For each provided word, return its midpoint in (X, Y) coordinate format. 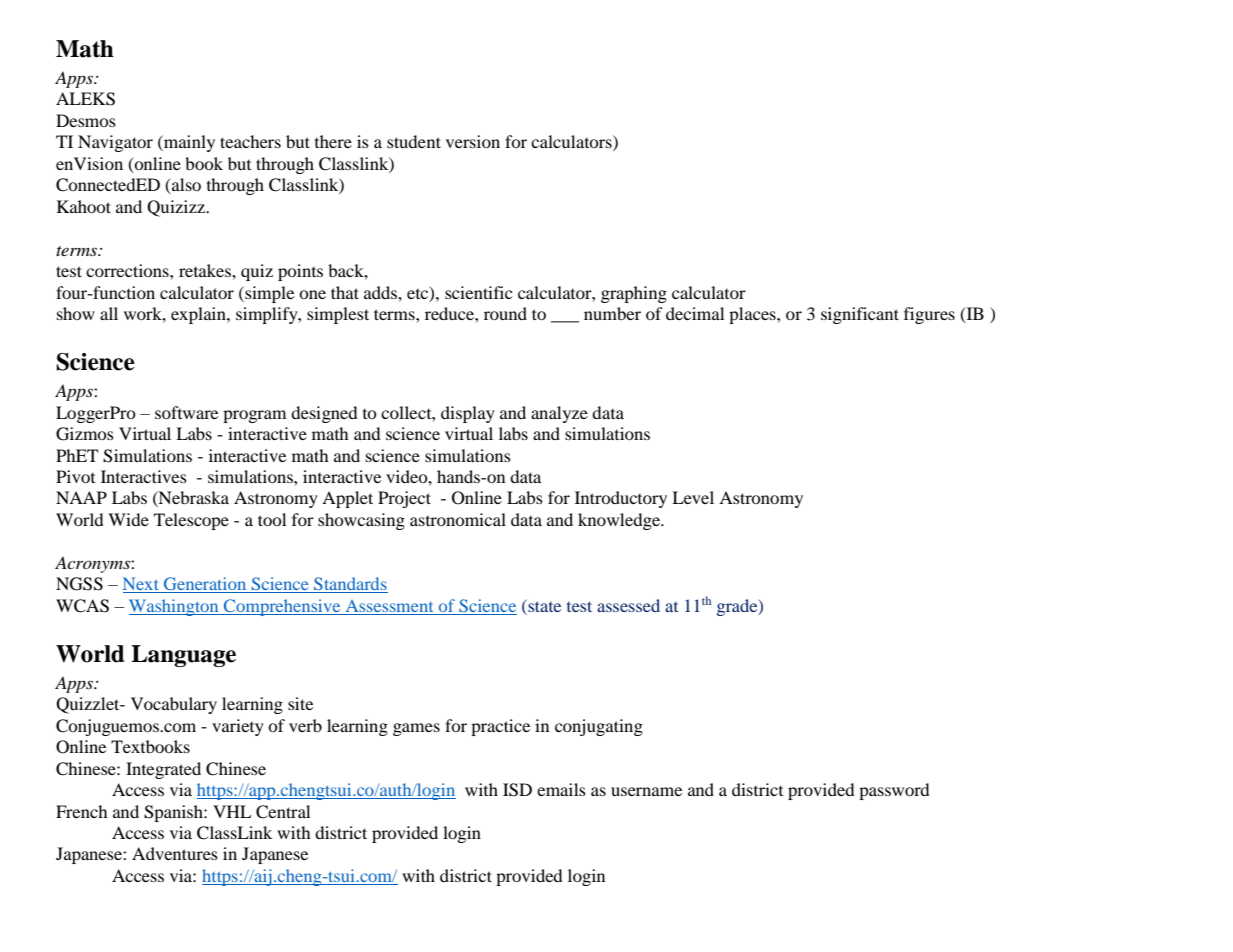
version (473, 141)
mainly (188, 143)
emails (561, 789)
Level (693, 497)
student (414, 141)
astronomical (458, 519)
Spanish (174, 813)
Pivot (75, 476)
